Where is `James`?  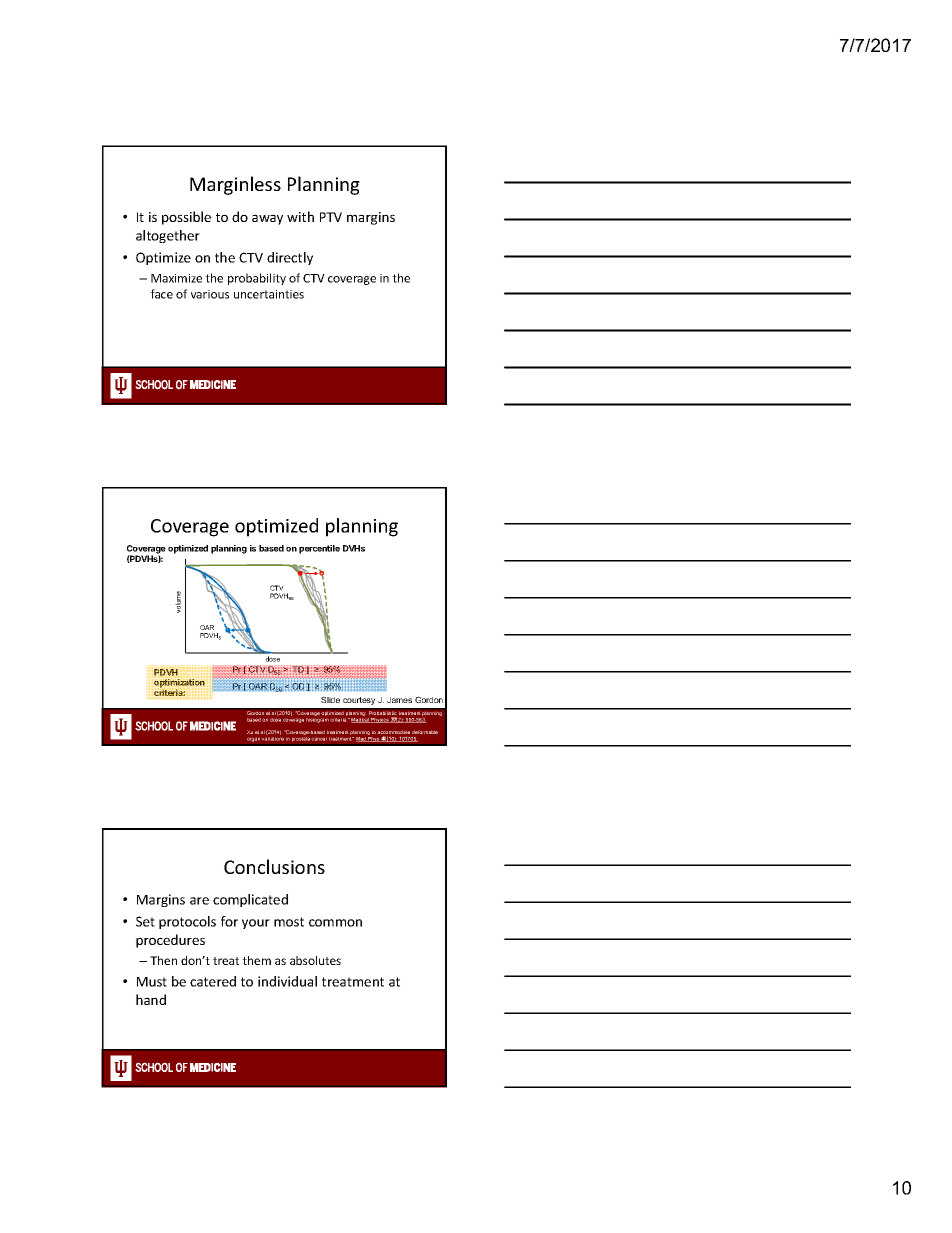
James is located at coordinates (399, 700).
